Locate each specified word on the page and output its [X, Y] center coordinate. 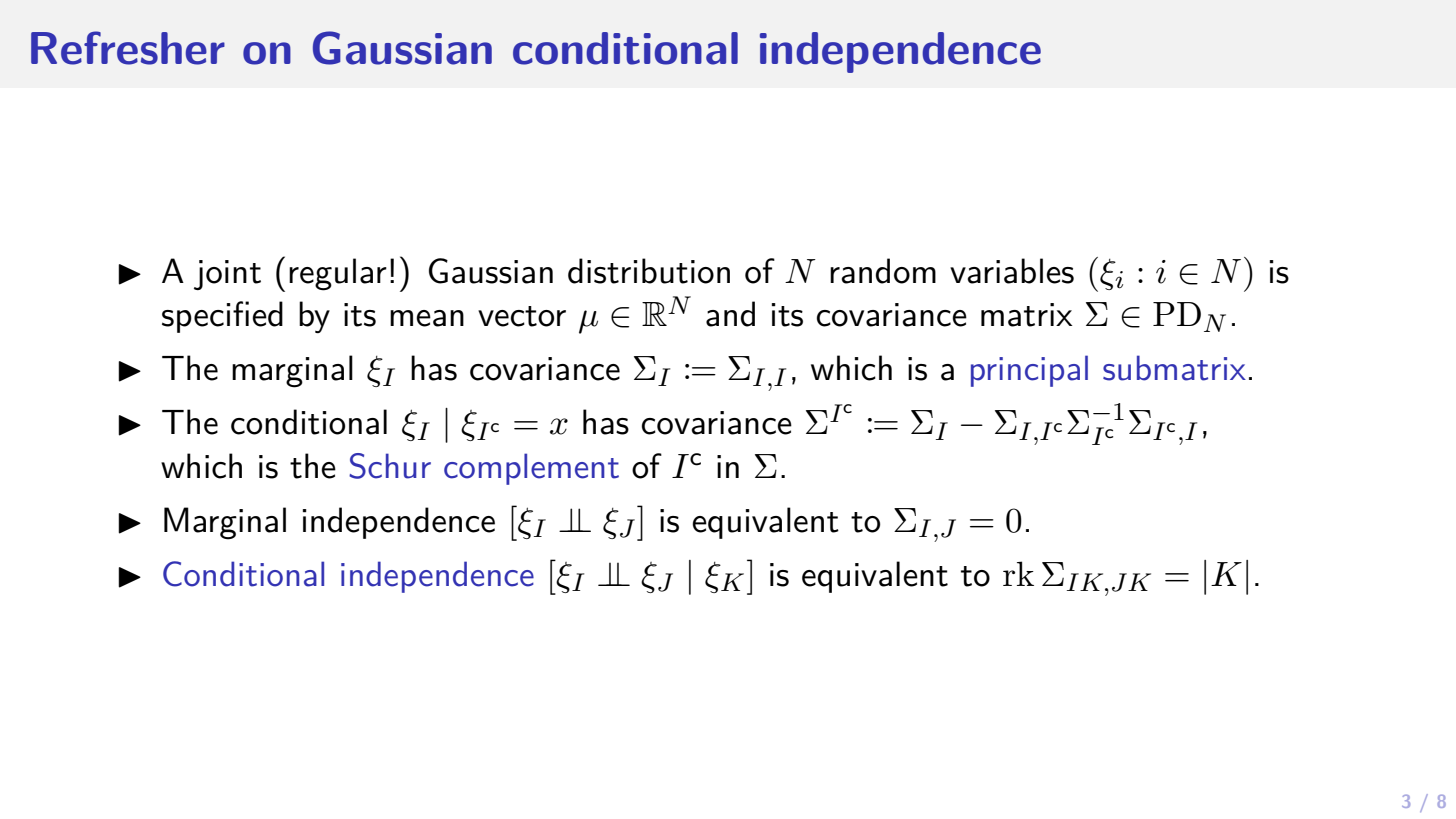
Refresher [128, 48]
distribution [649, 271]
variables [1012, 271]
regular [338, 274]
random [883, 271]
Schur [390, 466]
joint [227, 275]
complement [531, 469]
